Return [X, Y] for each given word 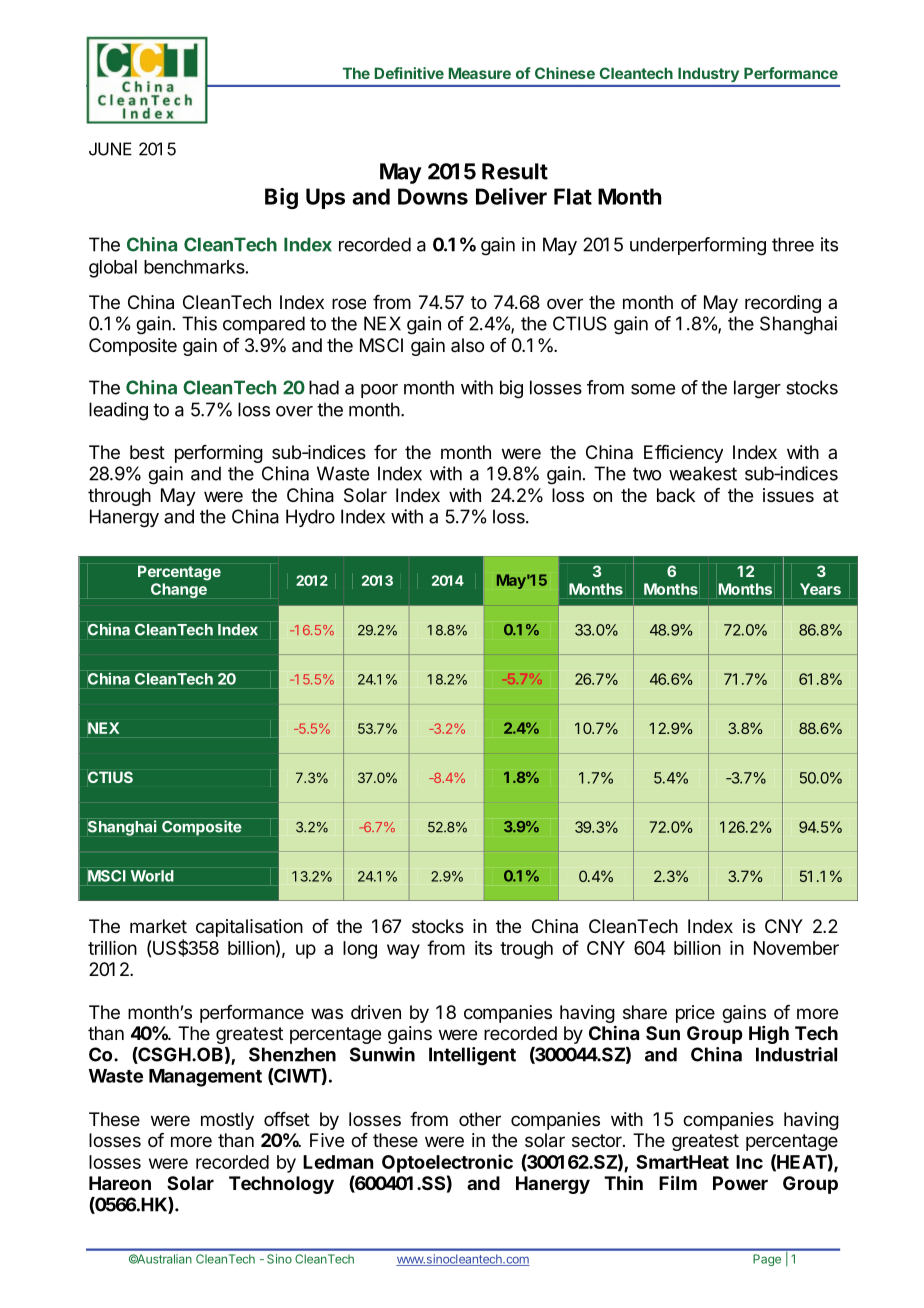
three [793, 244]
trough [526, 950]
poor [379, 391]
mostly [227, 1121]
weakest [703, 473]
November [796, 948]
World [152, 876]
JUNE [110, 149]
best [147, 452]
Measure [480, 73]
